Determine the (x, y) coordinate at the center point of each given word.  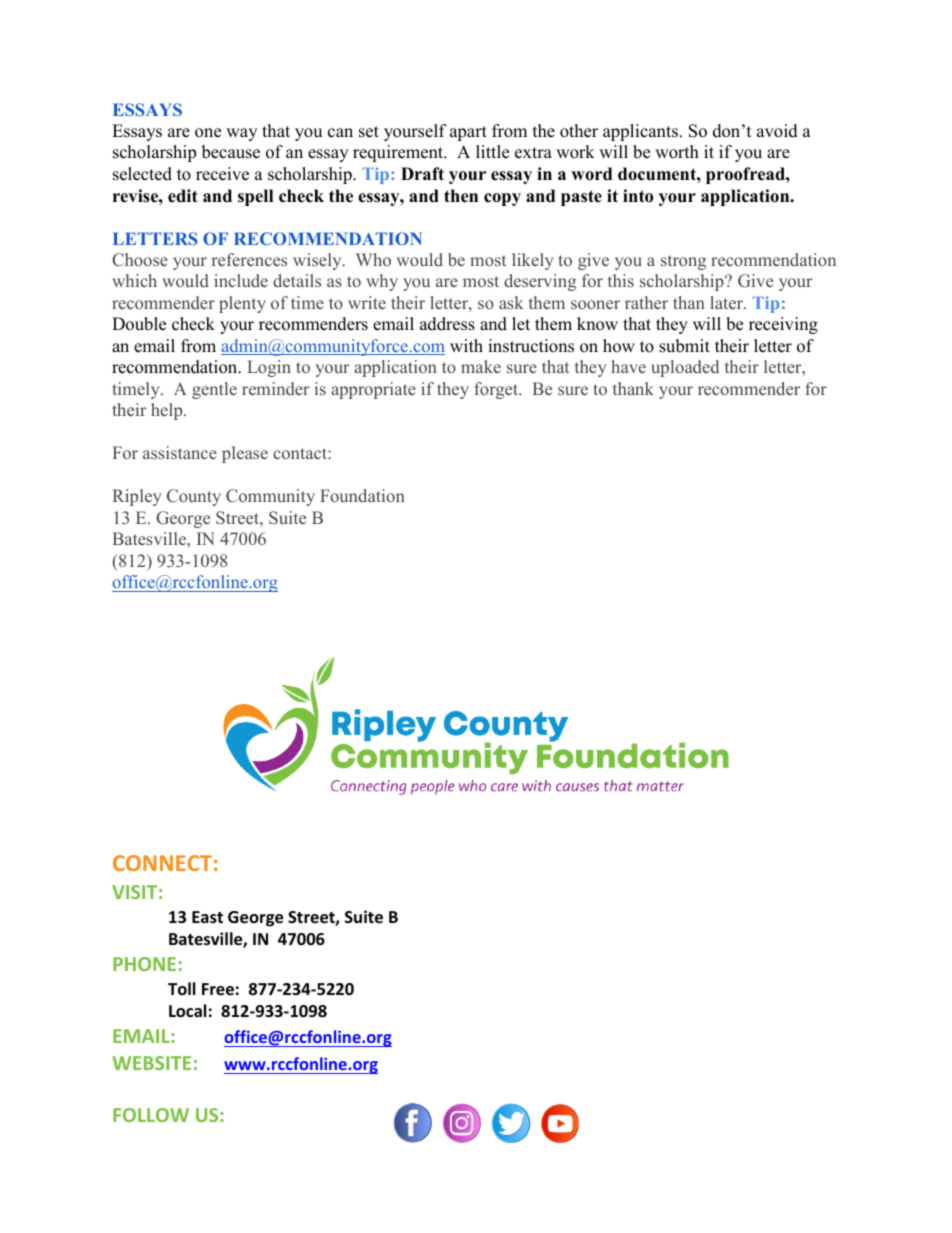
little (492, 152)
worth (677, 152)
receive (222, 174)
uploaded (685, 368)
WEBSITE (152, 1063)
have (628, 366)
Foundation (362, 495)
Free (218, 989)
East (207, 917)
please (245, 454)
